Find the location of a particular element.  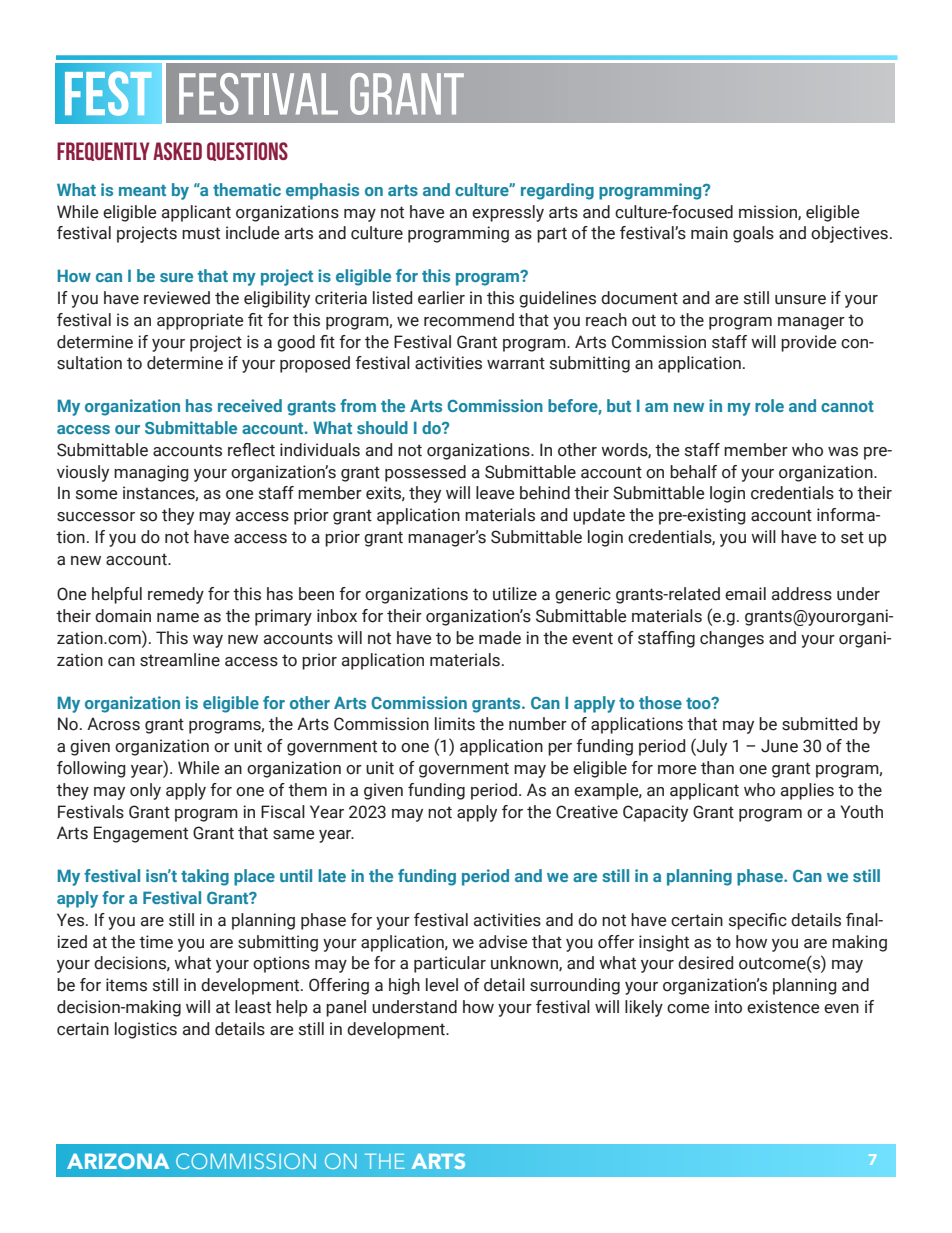

made is located at coordinates (500, 638).
